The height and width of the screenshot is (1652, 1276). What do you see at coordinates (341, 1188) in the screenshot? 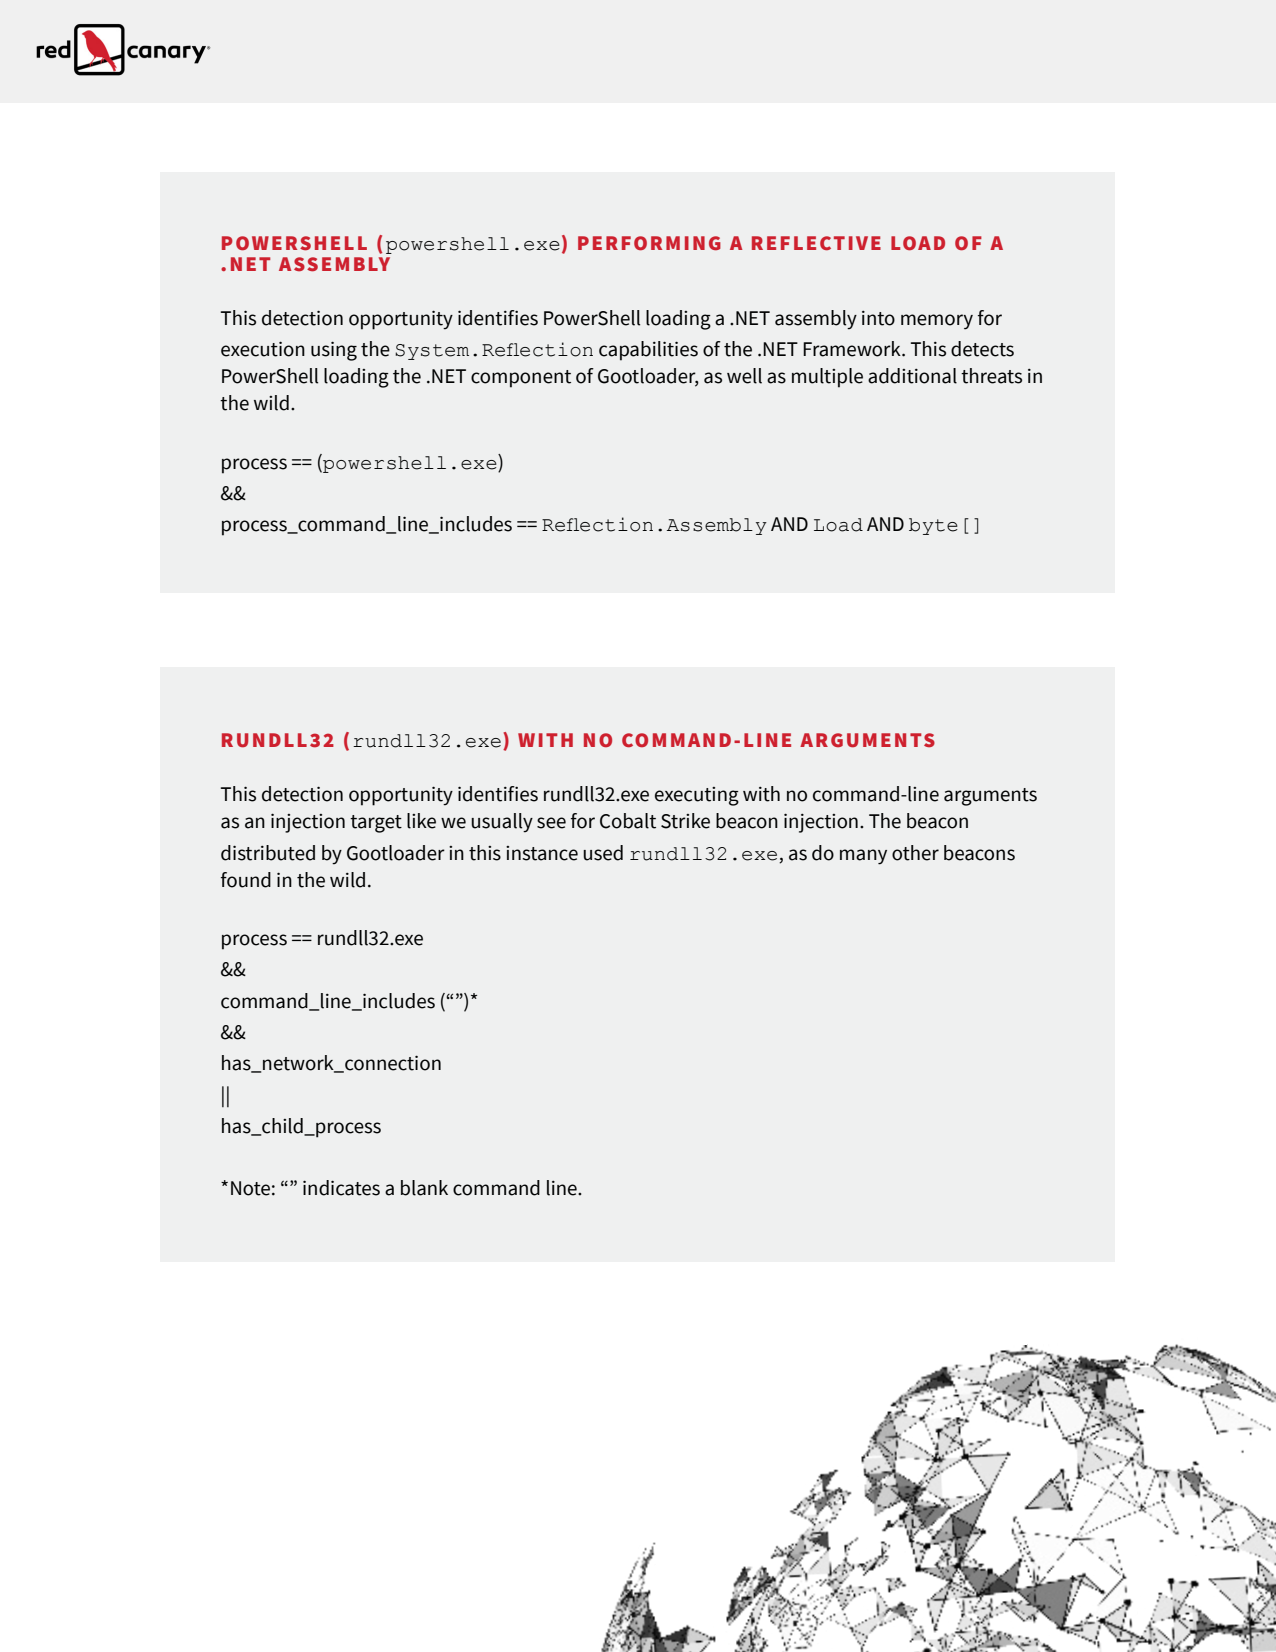
I see `indicates` at bounding box center [341, 1188].
